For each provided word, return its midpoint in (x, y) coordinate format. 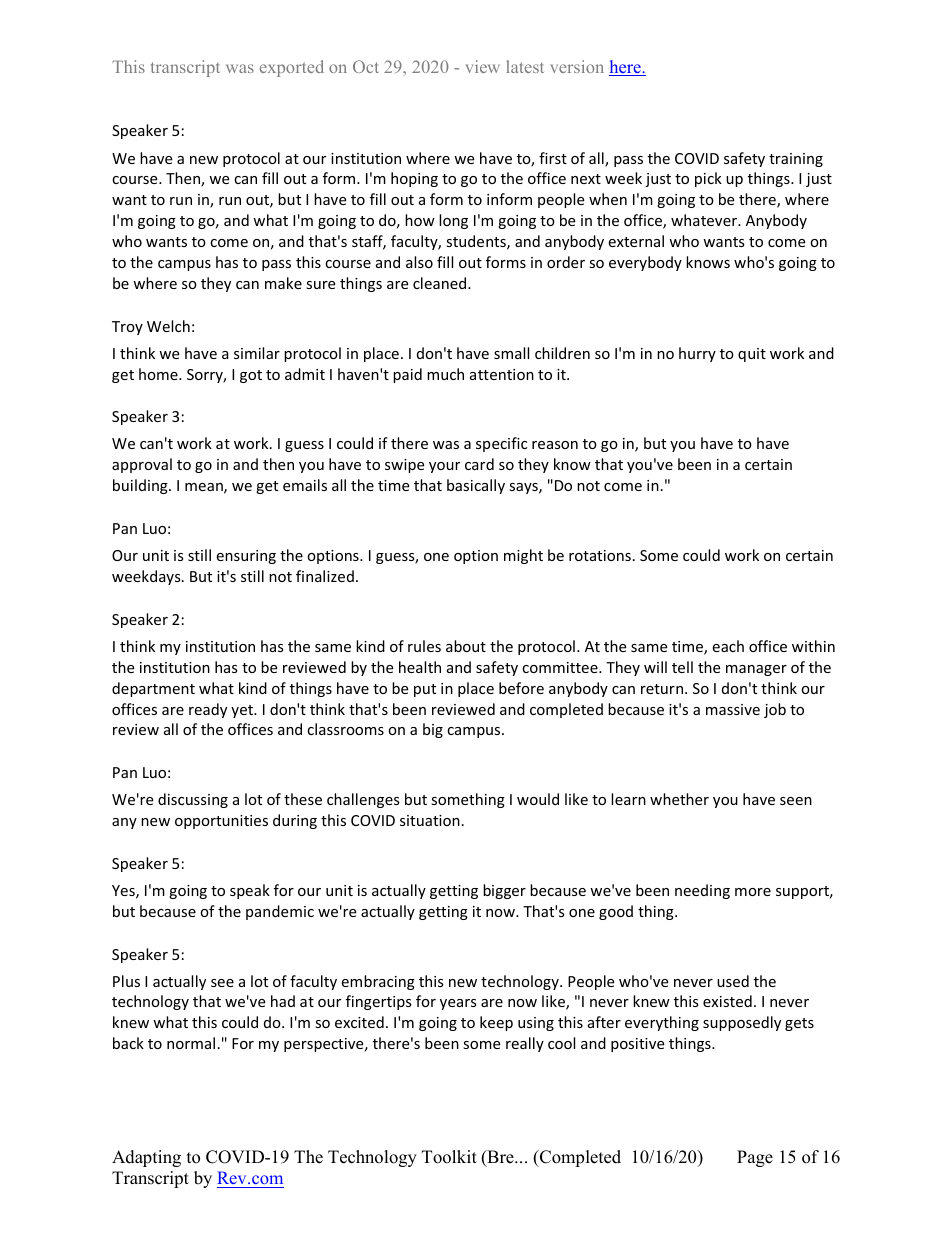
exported (292, 68)
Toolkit (449, 1157)
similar (257, 353)
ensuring (246, 557)
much (445, 374)
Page (755, 1158)
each (728, 646)
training (796, 160)
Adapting (146, 1158)
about (466, 646)
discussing (193, 800)
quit (752, 355)
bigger (504, 891)
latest (525, 66)
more (753, 892)
